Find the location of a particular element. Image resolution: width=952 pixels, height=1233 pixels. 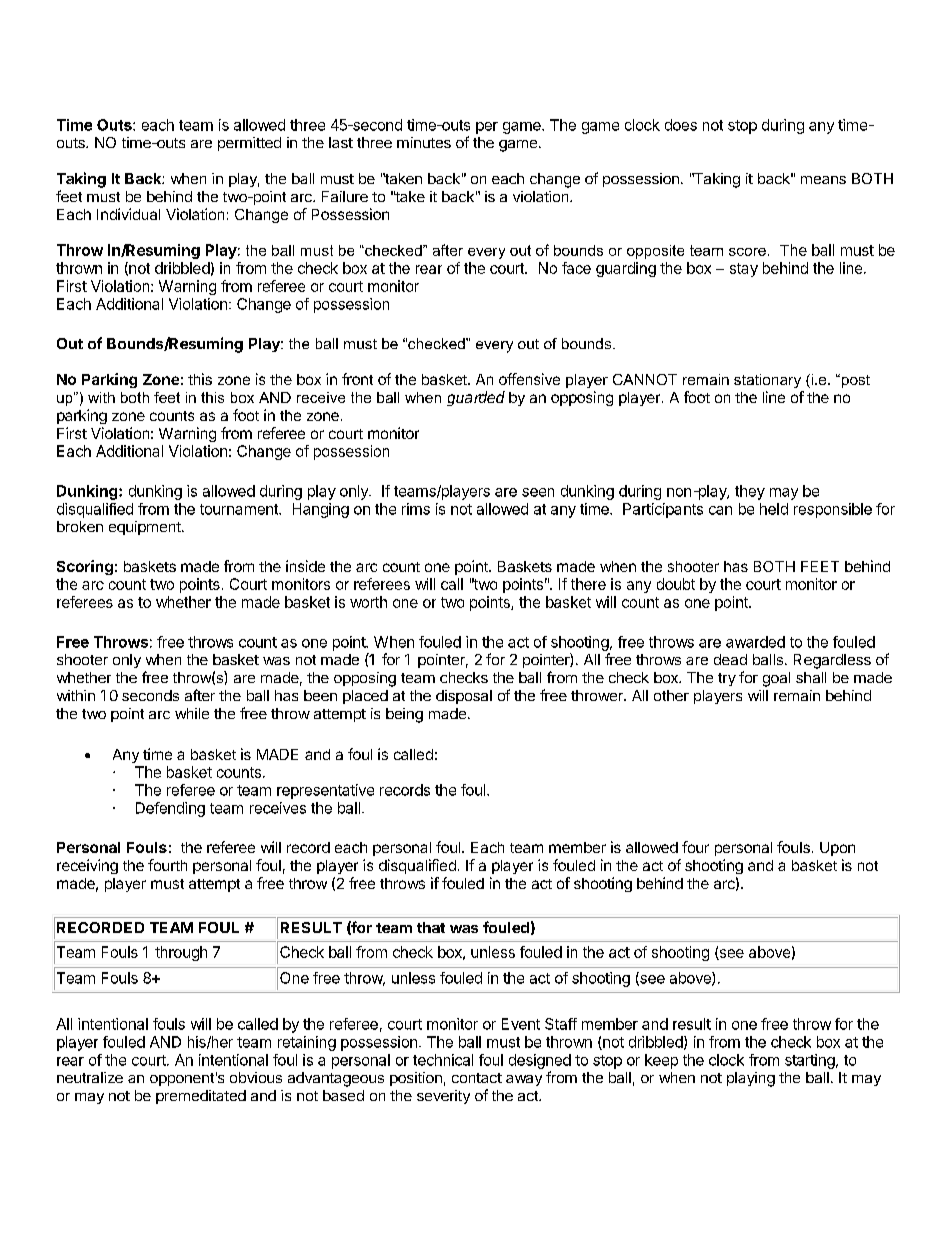

tournament is located at coordinates (240, 509).
